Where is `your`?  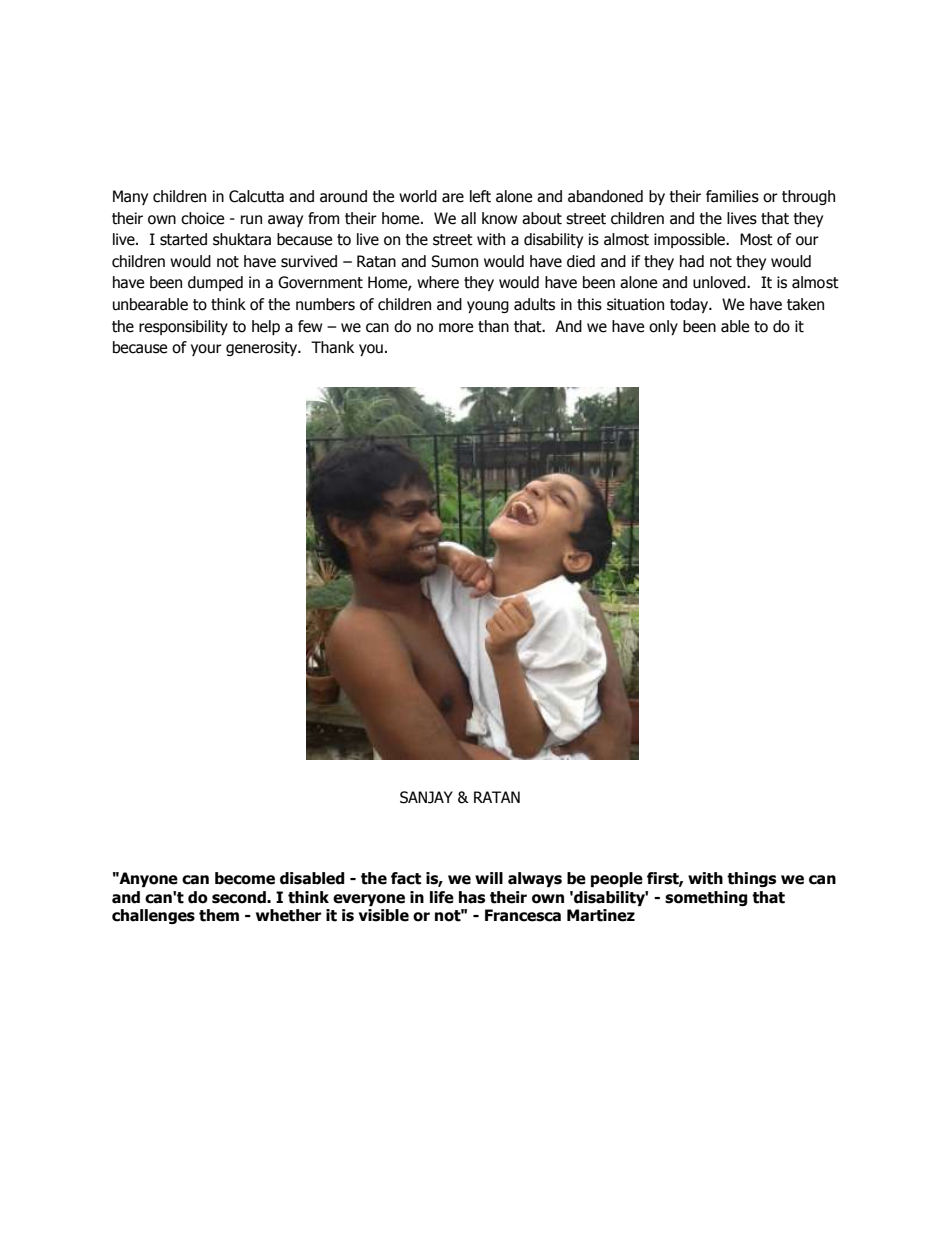
your is located at coordinates (206, 350).
